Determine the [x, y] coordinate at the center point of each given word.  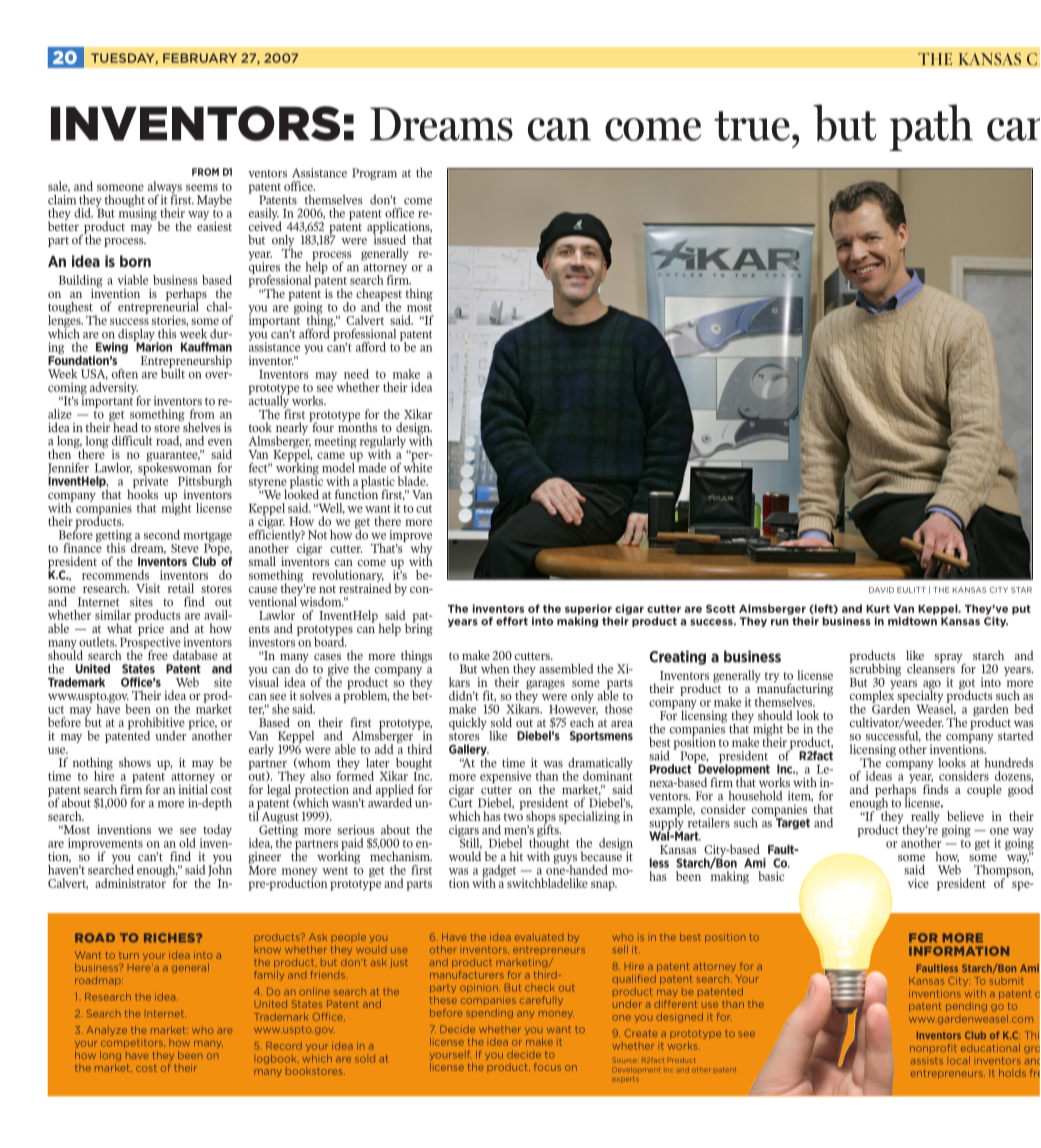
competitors [133, 1043]
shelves [201, 426]
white [417, 466]
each [582, 722]
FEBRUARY [200, 58]
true [752, 126]
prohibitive [156, 724]
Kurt [878, 609]
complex [873, 696]
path [931, 127]
